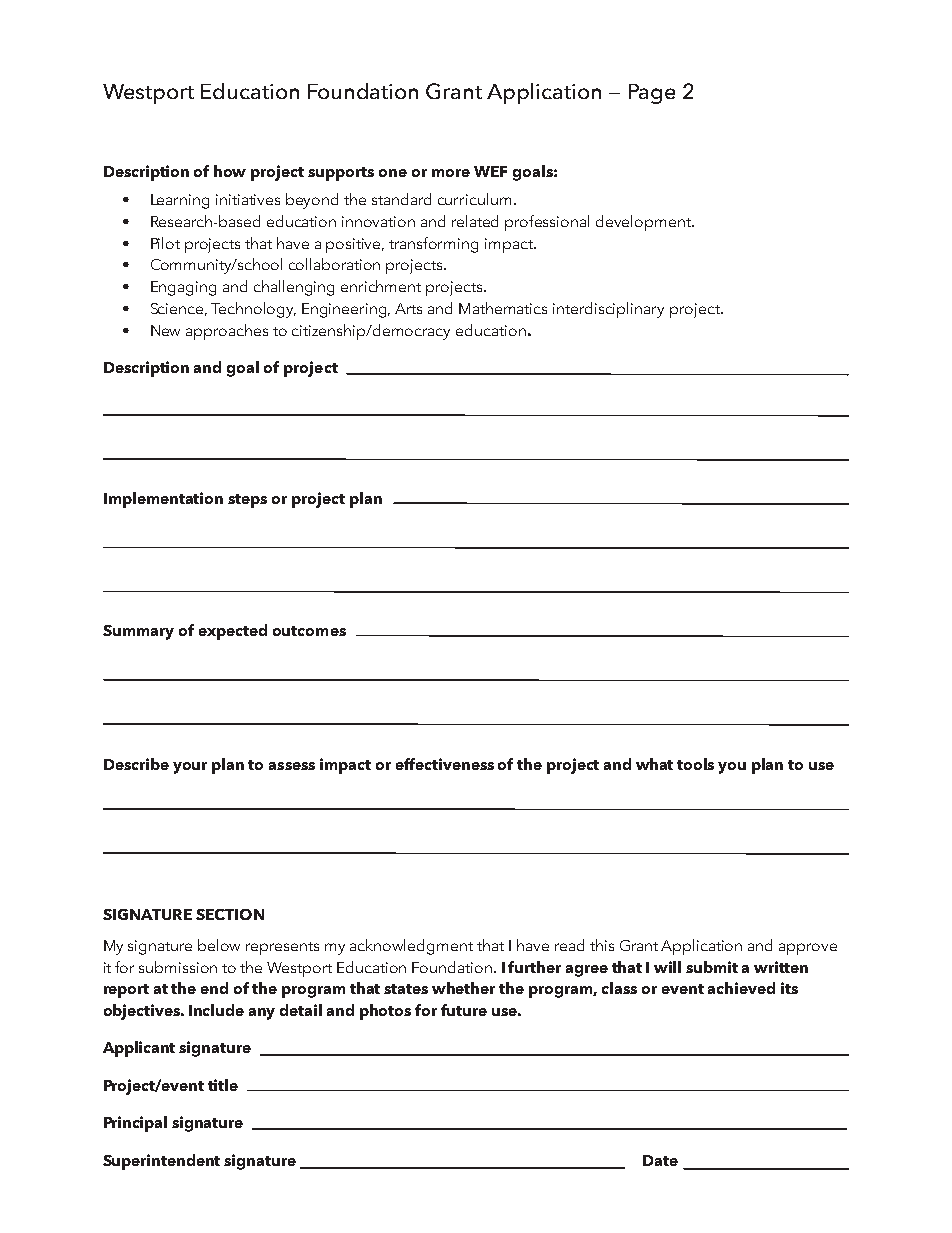 The image size is (952, 1233). What do you see at coordinates (451, 173) in the screenshot?
I see `more` at bounding box center [451, 173].
